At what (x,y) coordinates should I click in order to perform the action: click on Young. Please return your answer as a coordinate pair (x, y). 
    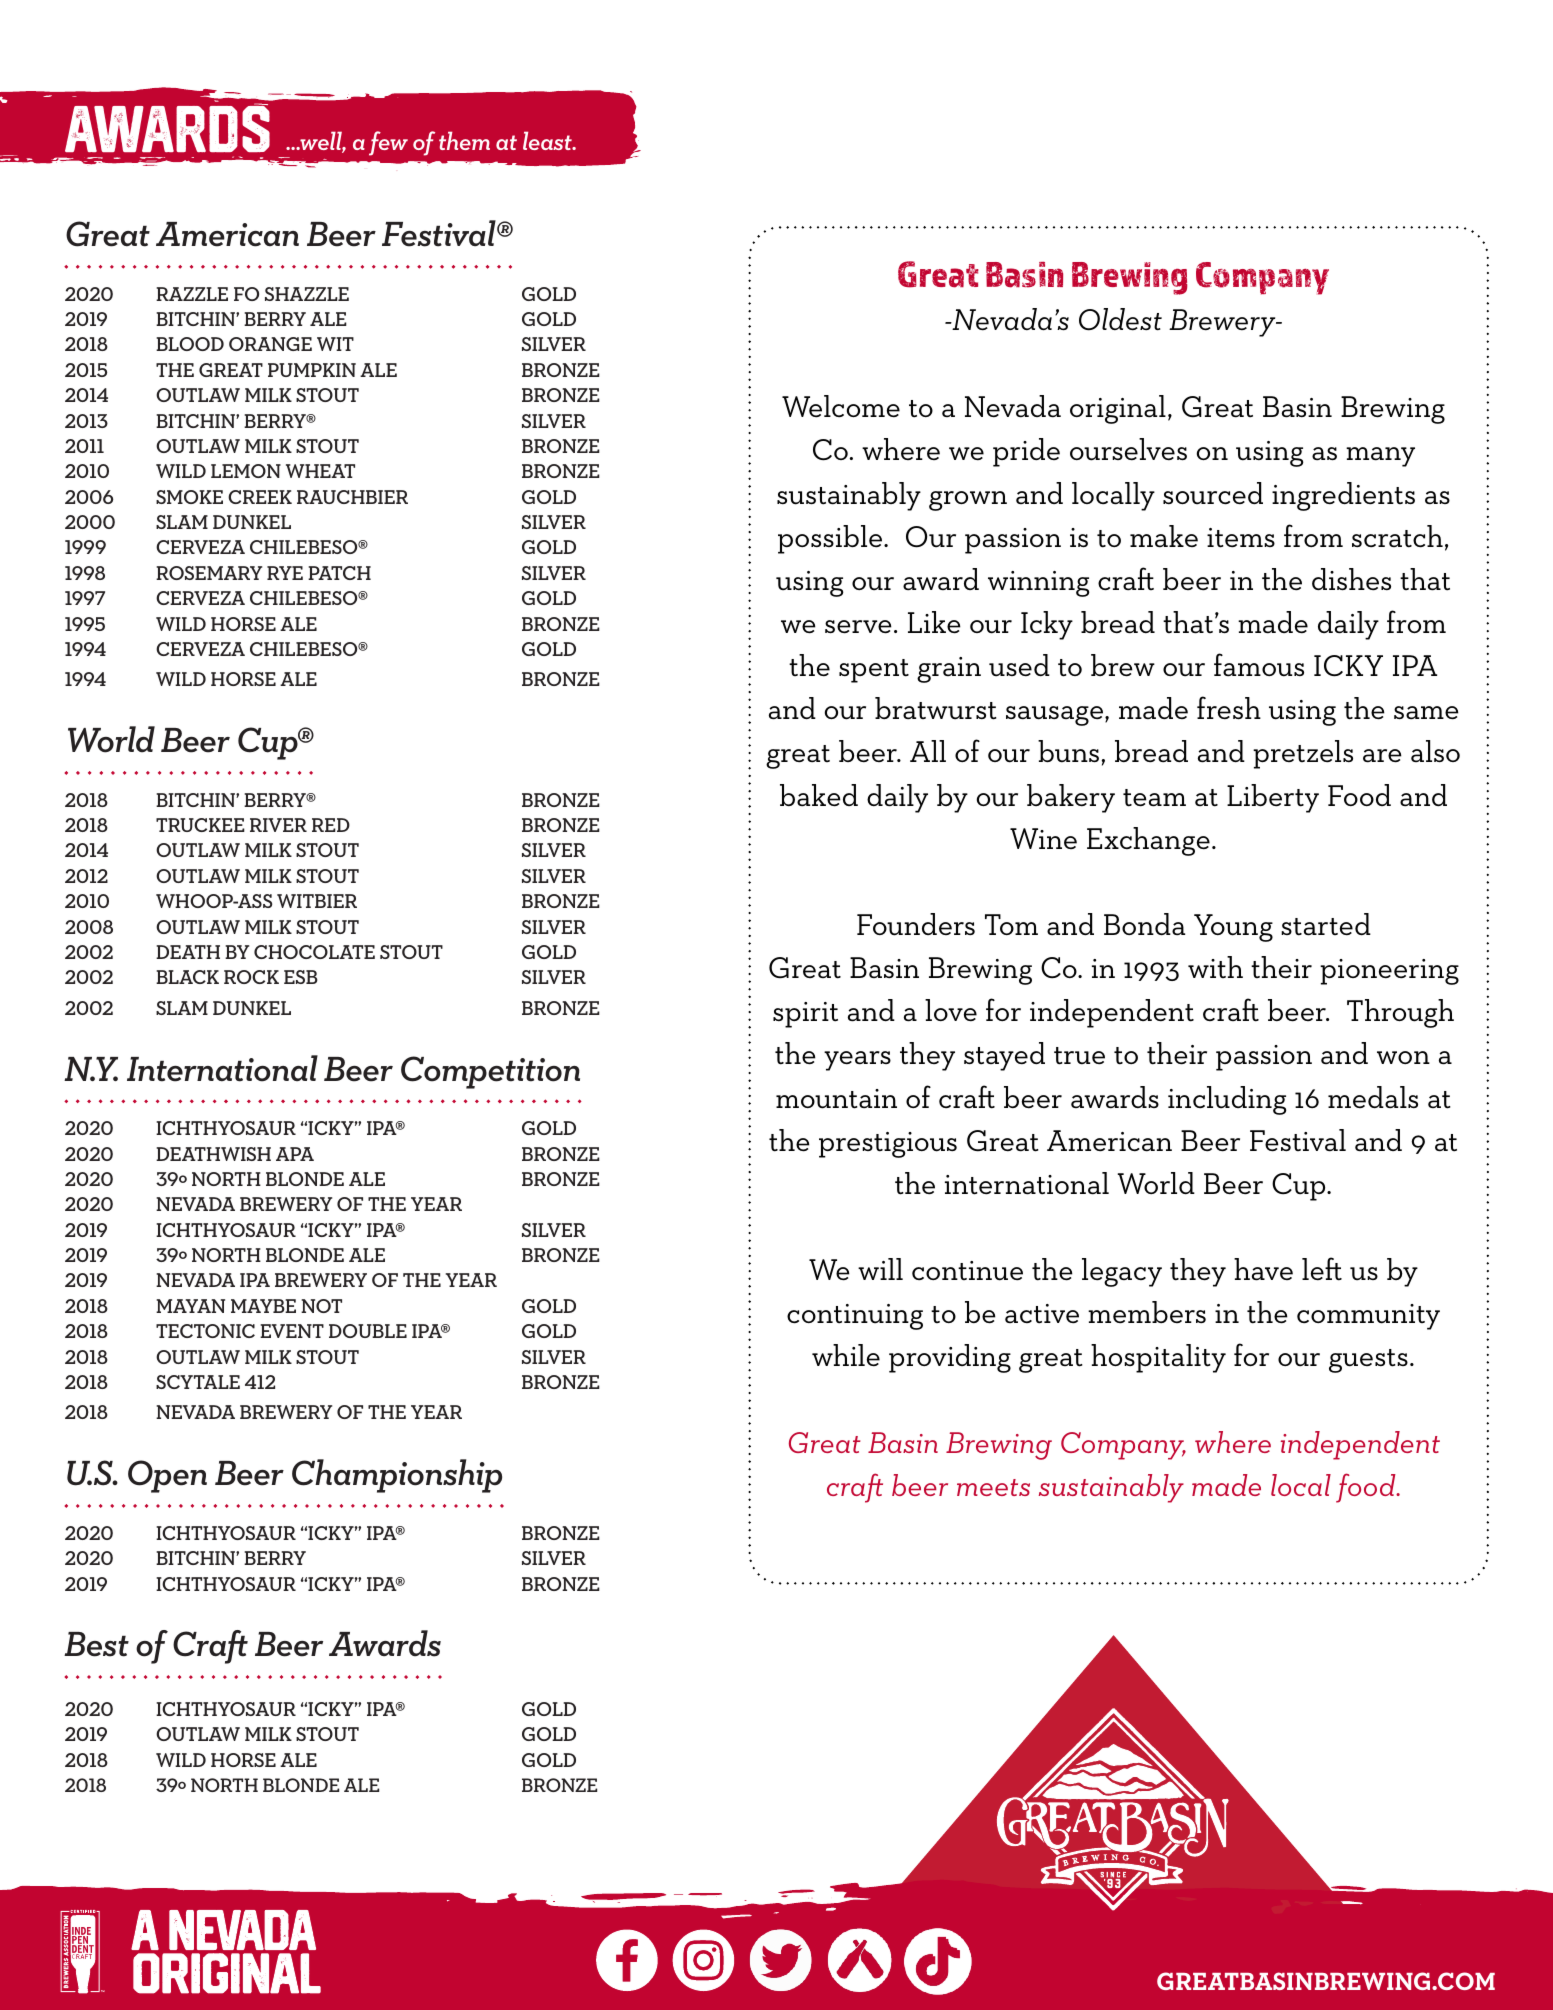
    Looking at the image, I should click on (1233, 928).
